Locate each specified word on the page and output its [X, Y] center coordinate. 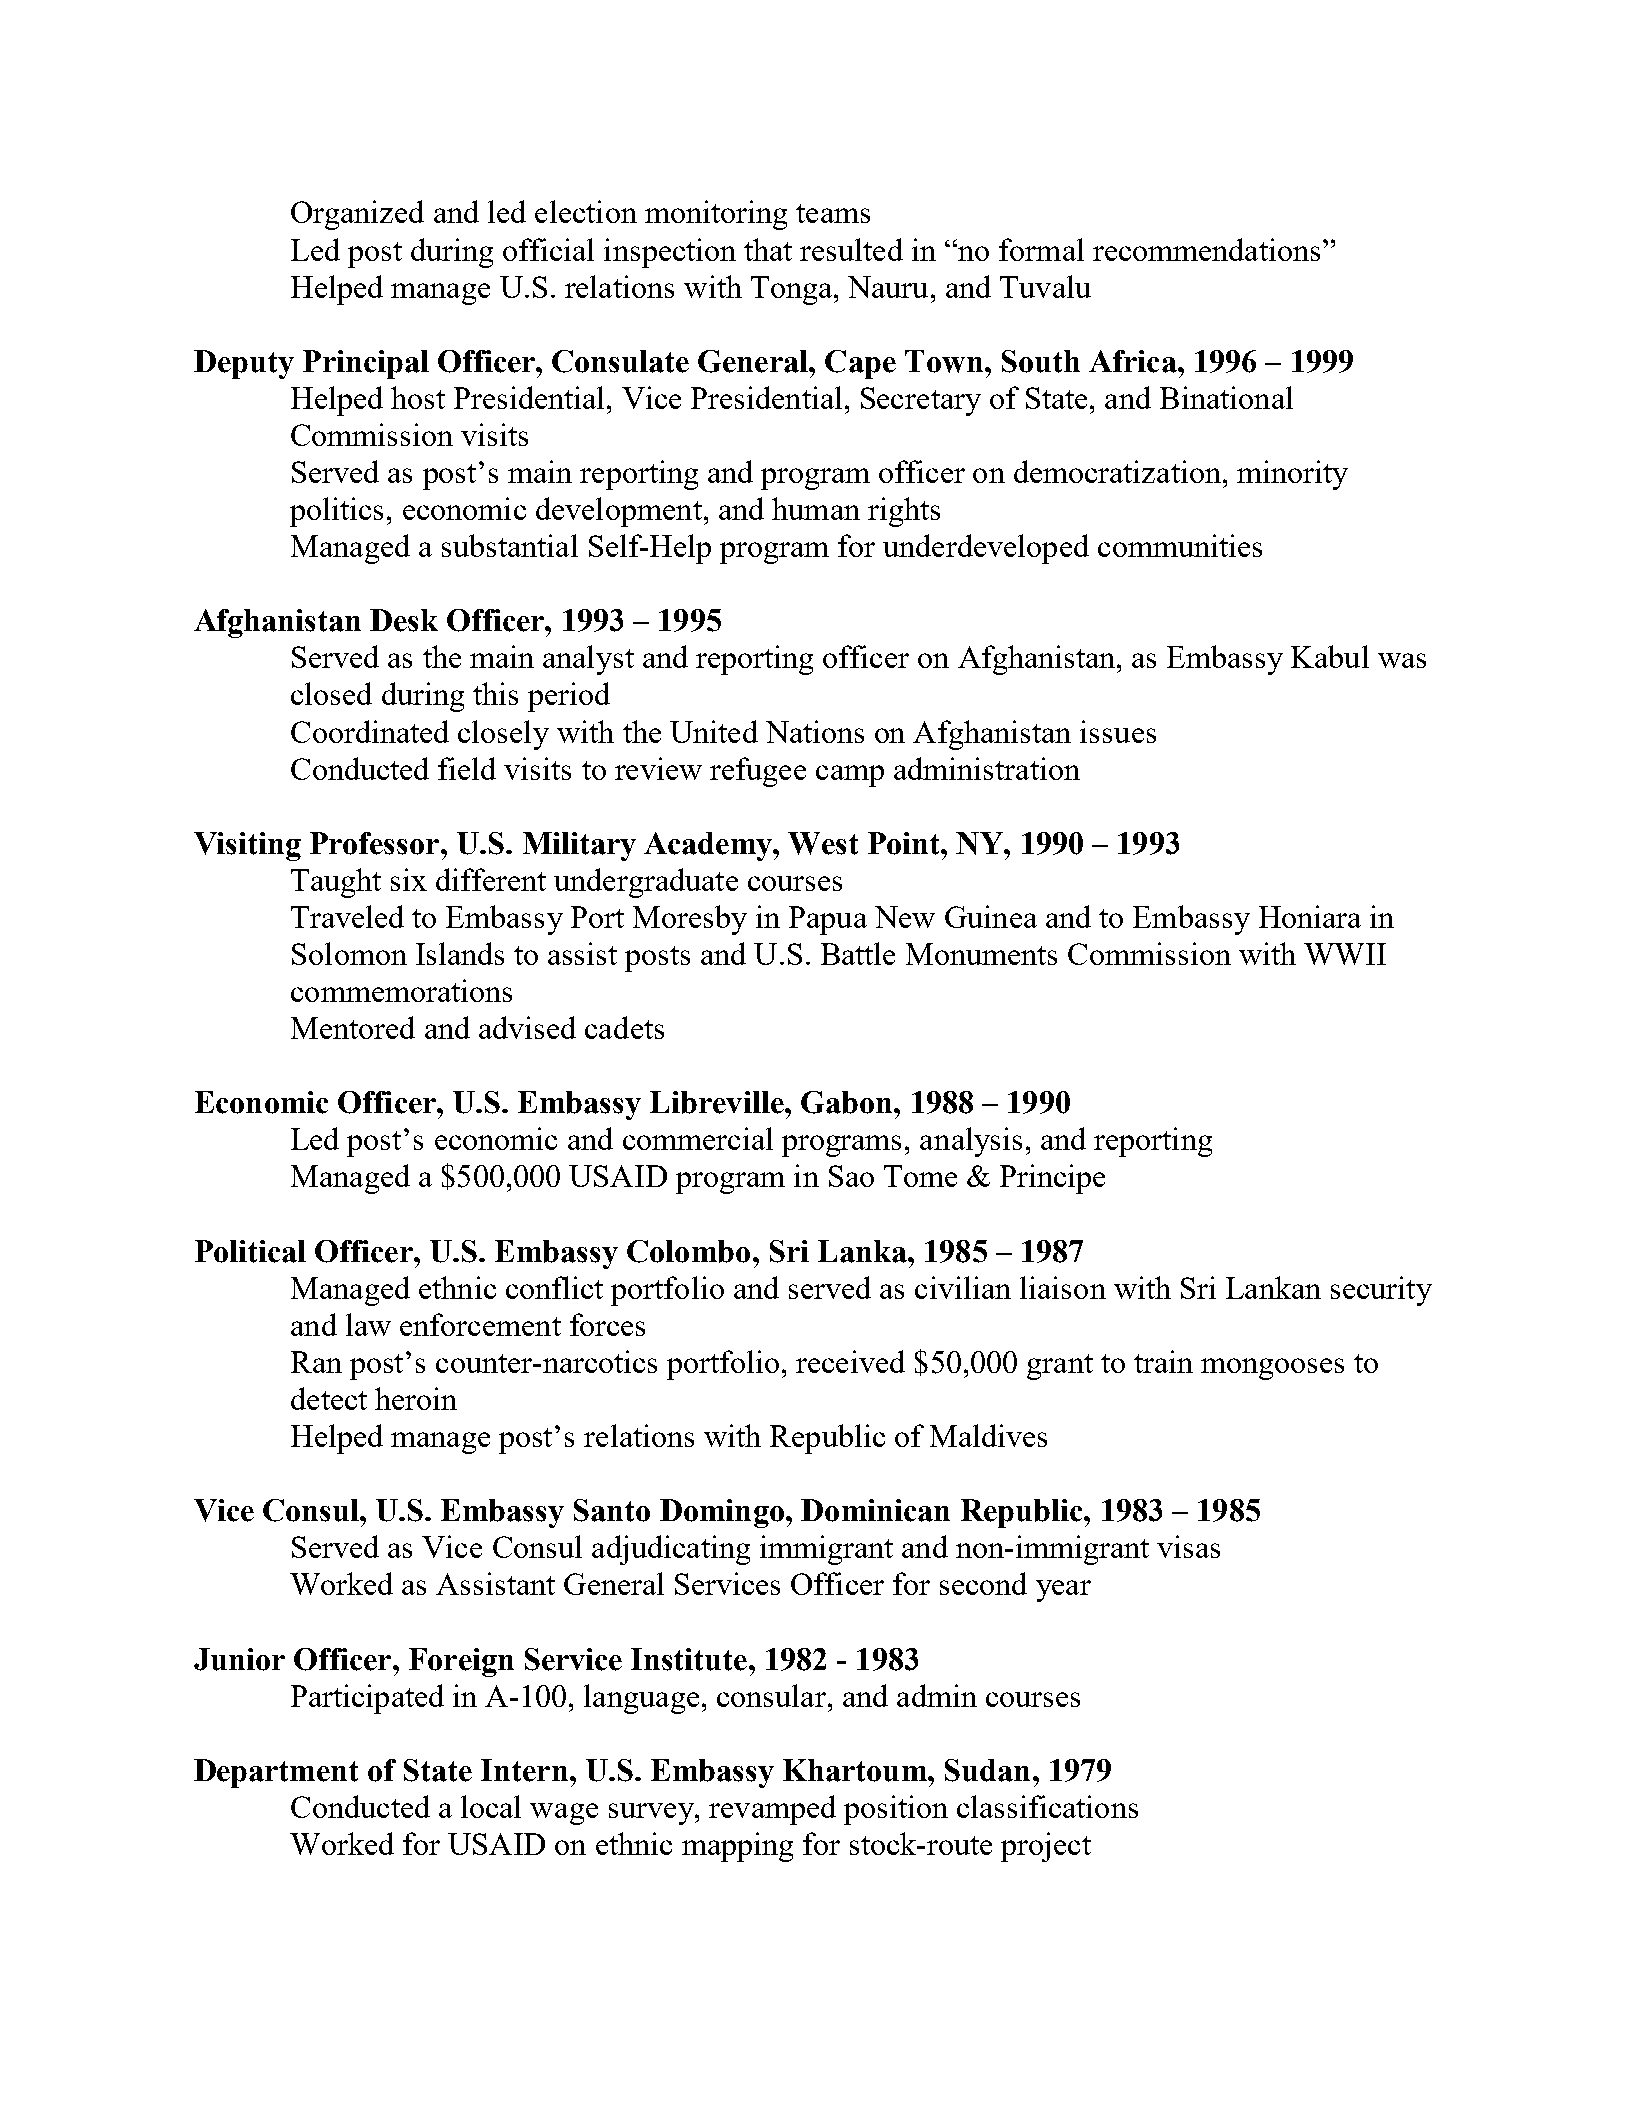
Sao [851, 1176]
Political [250, 1251]
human [816, 508]
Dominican [875, 1510]
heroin [416, 1398]
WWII [1345, 954]
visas [1188, 1546]
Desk [404, 620]
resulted [851, 249]
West [823, 843]
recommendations [1208, 249]
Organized [357, 215]
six [409, 879]
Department [276, 1773]
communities [1180, 545]
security [1381, 1291]
